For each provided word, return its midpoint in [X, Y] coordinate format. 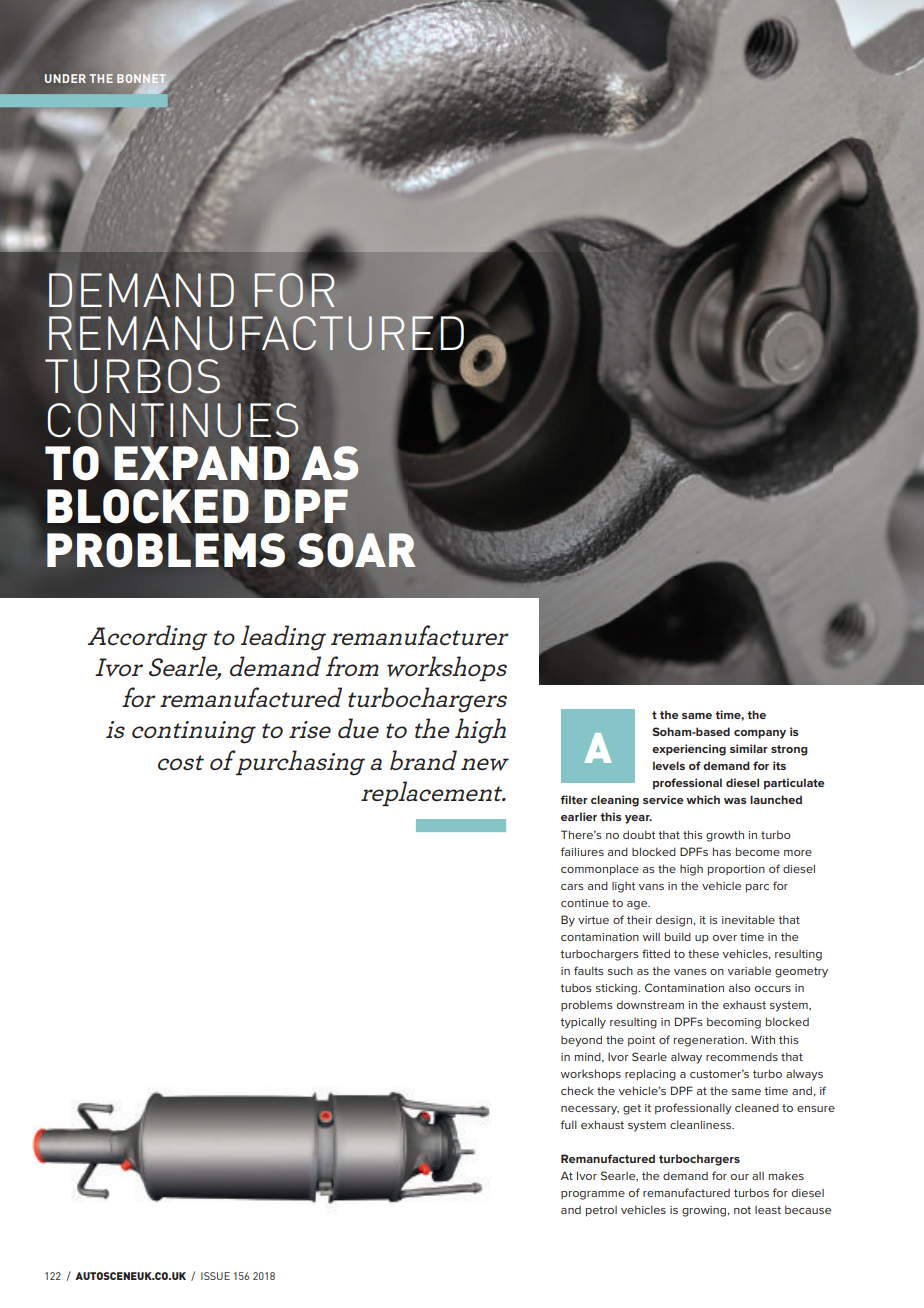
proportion [736, 870]
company [760, 734]
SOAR [356, 549]
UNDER [65, 78]
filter [574, 799]
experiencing [689, 750]
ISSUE [215, 1276]
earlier [579, 816]
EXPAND [201, 463]
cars [572, 887]
